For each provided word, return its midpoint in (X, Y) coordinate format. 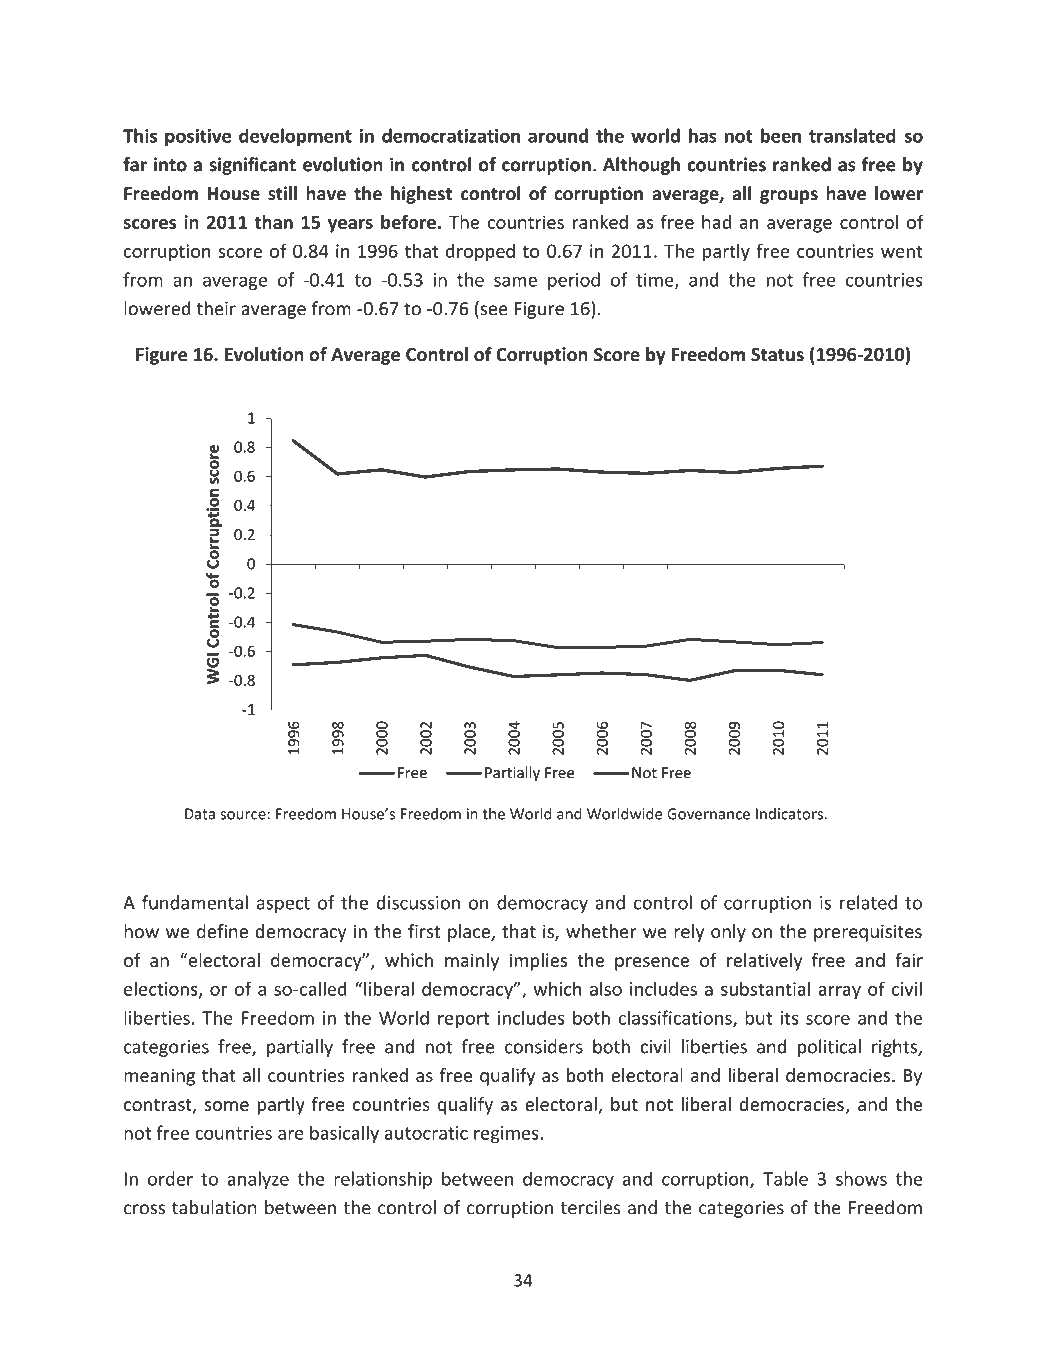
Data (200, 814)
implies (538, 962)
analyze (258, 1180)
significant (252, 166)
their (216, 308)
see (493, 311)
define (222, 931)
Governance (708, 814)
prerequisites (868, 933)
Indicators (790, 814)
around (558, 135)
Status (777, 355)
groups (789, 197)
